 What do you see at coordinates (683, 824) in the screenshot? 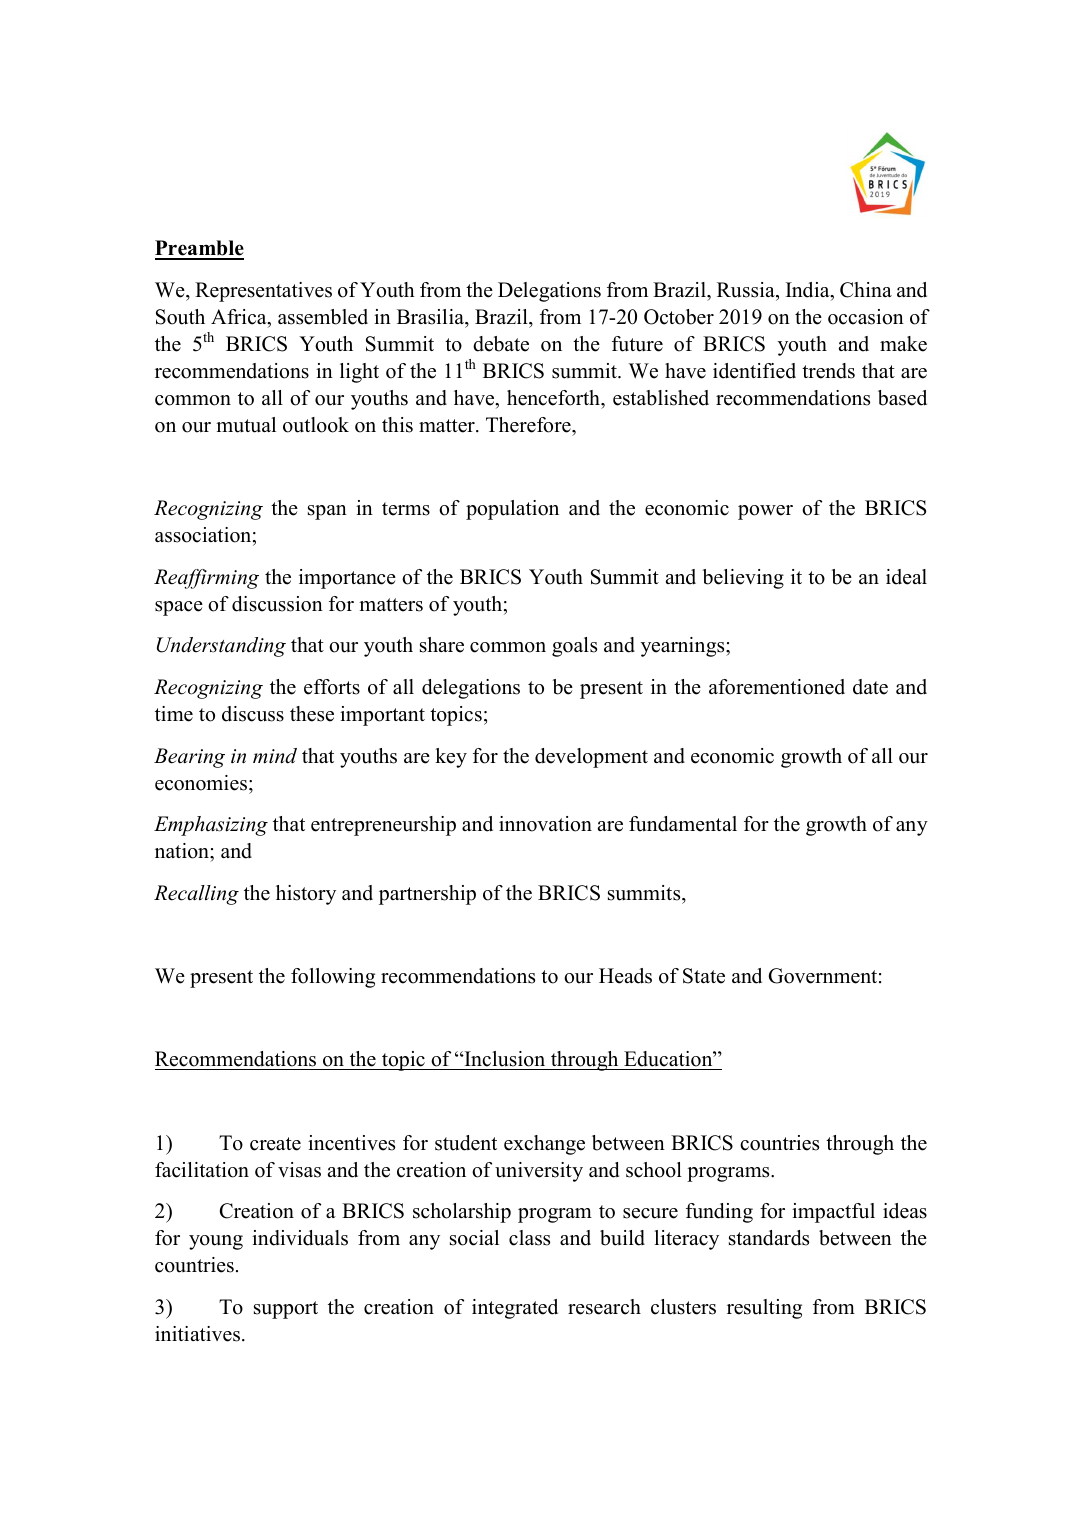
I see `fundamental` at bounding box center [683, 824].
